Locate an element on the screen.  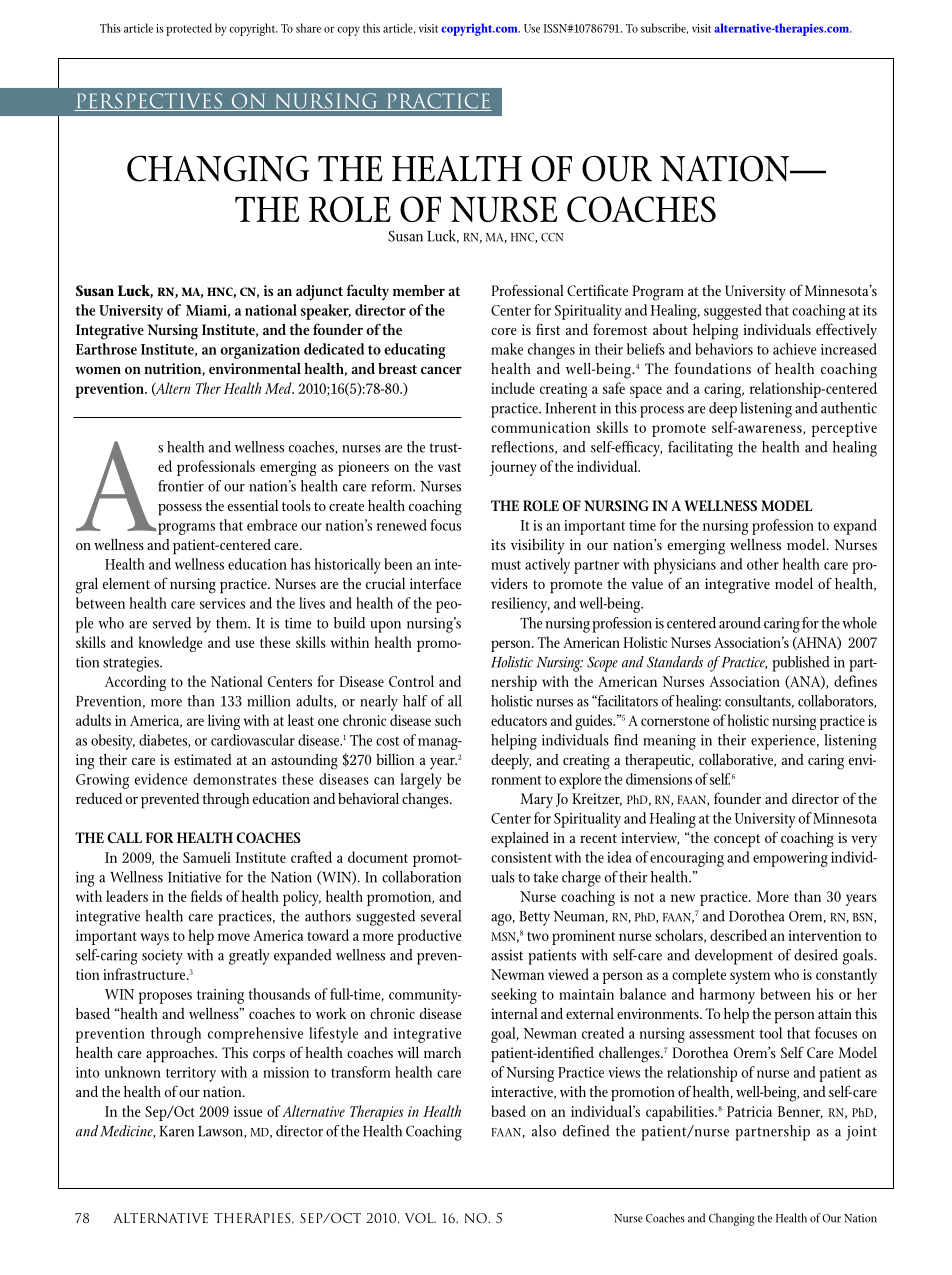
explained is located at coordinates (520, 840).
